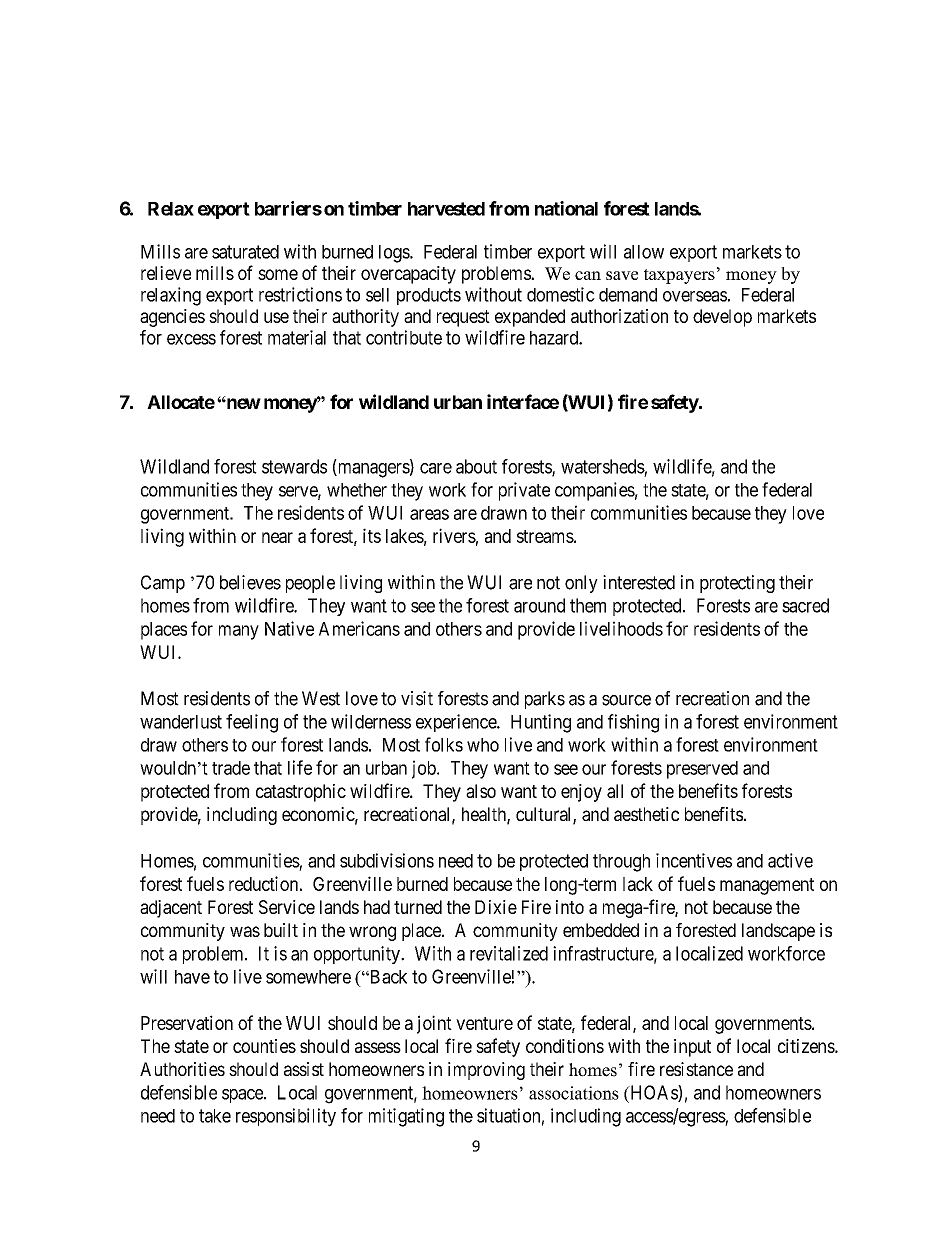 This page has width=952, height=1233. What do you see at coordinates (245, 252) in the page?
I see `saturated` at bounding box center [245, 252].
